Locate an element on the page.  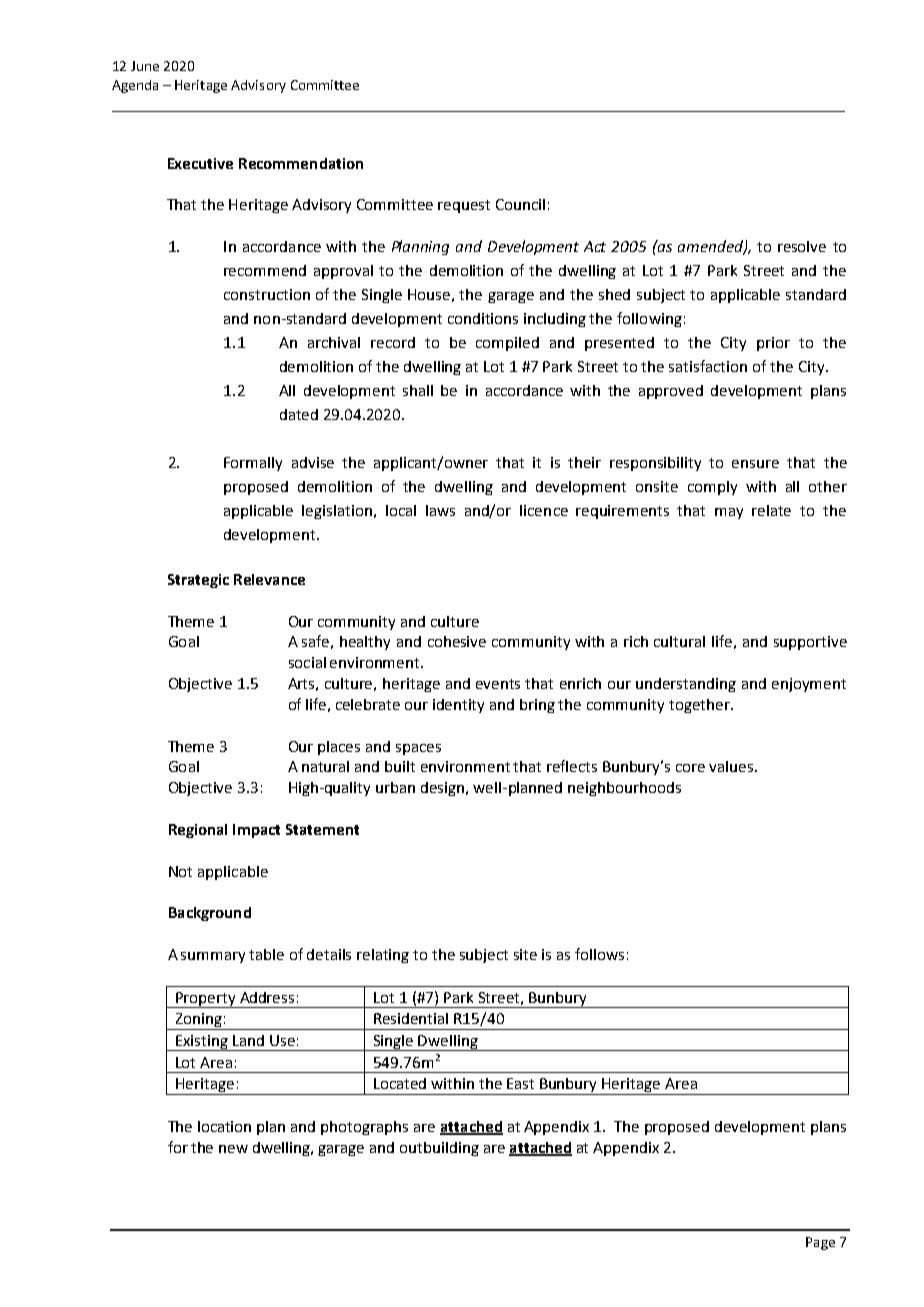
compiled is located at coordinates (507, 344).
